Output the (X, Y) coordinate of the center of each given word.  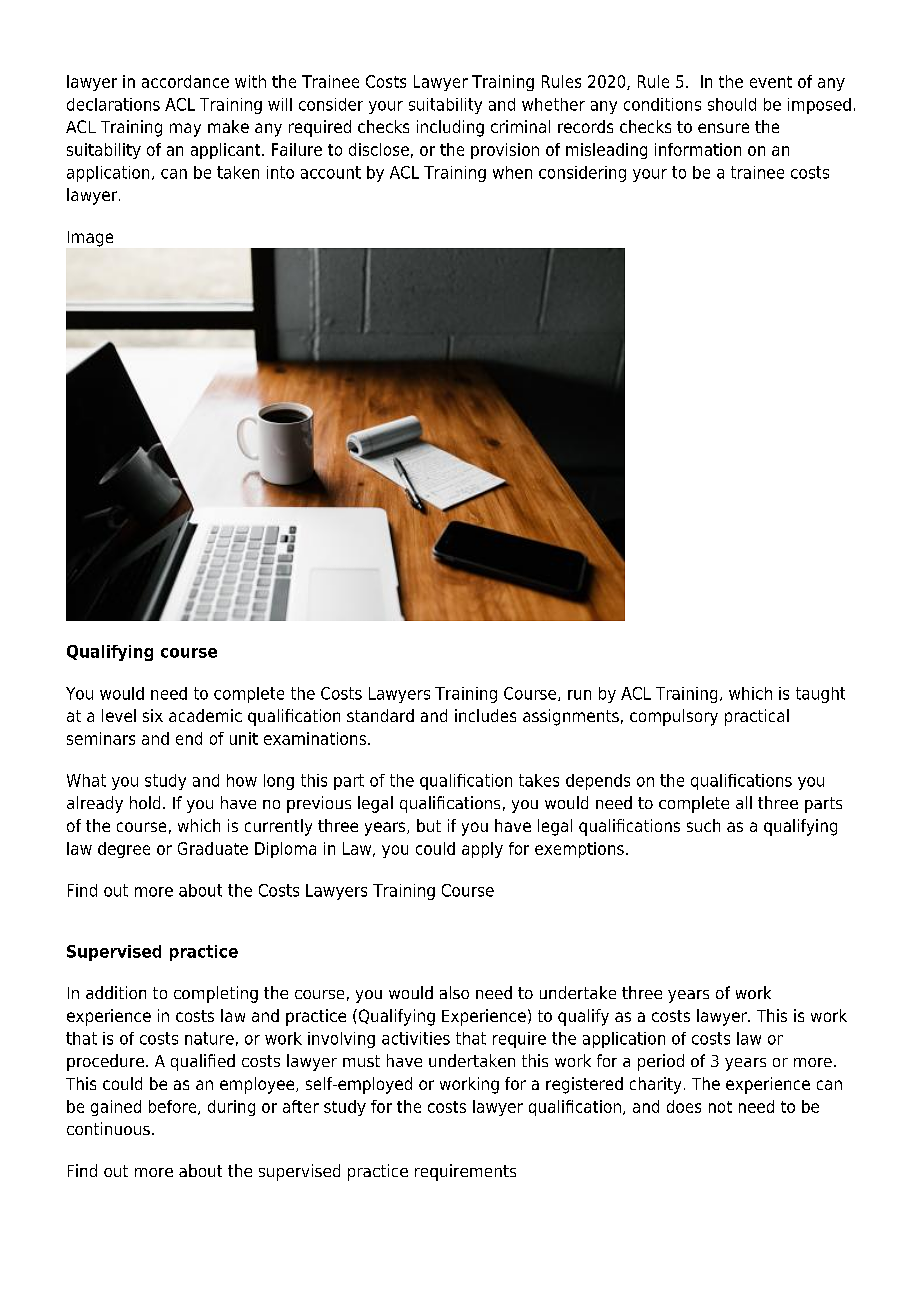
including (450, 128)
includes (485, 715)
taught (820, 695)
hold (145, 802)
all (744, 802)
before (174, 1107)
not (720, 1107)
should (732, 104)
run (579, 695)
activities (416, 1038)
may (185, 130)
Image (90, 239)
